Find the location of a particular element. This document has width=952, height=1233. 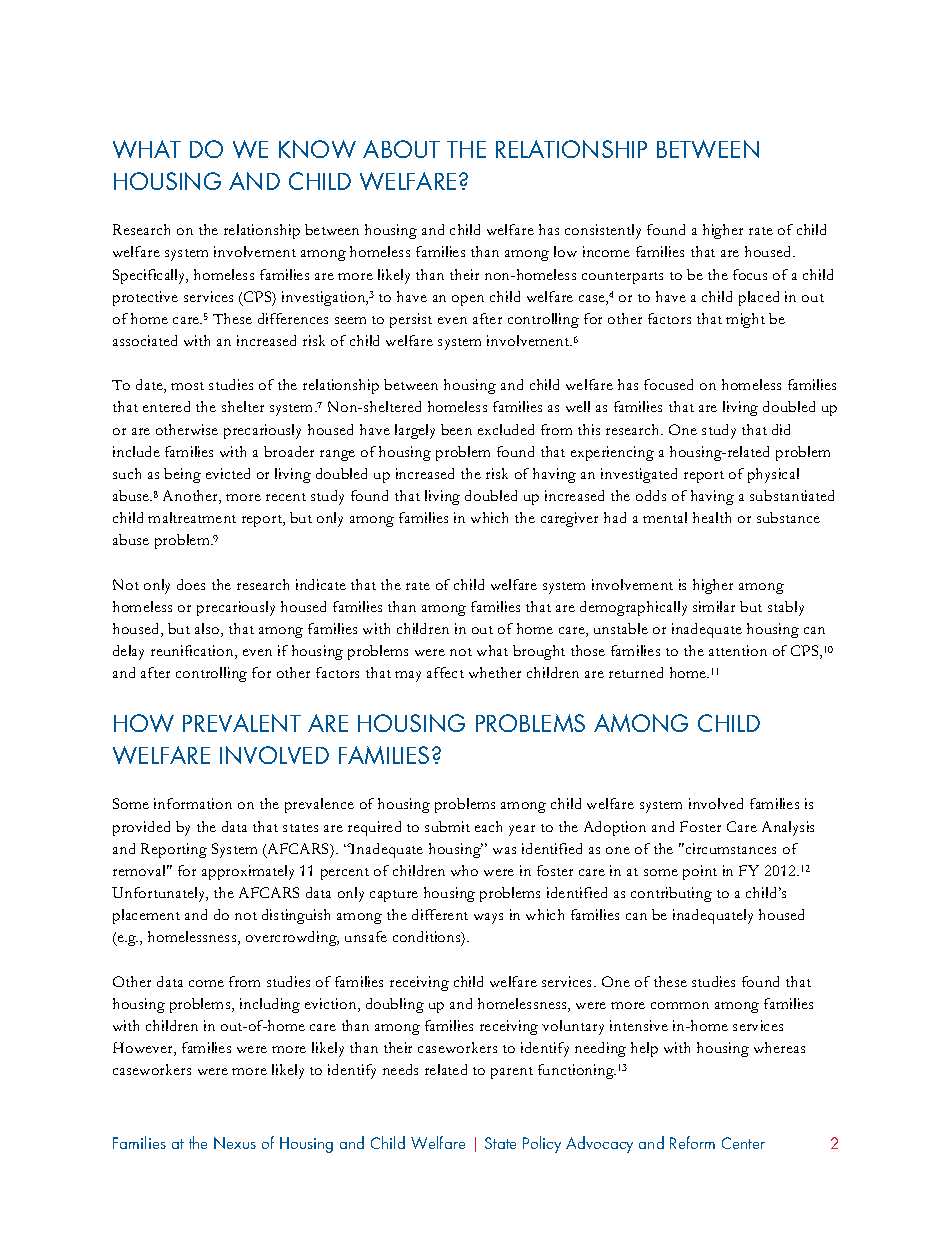

affect is located at coordinates (445, 672).
